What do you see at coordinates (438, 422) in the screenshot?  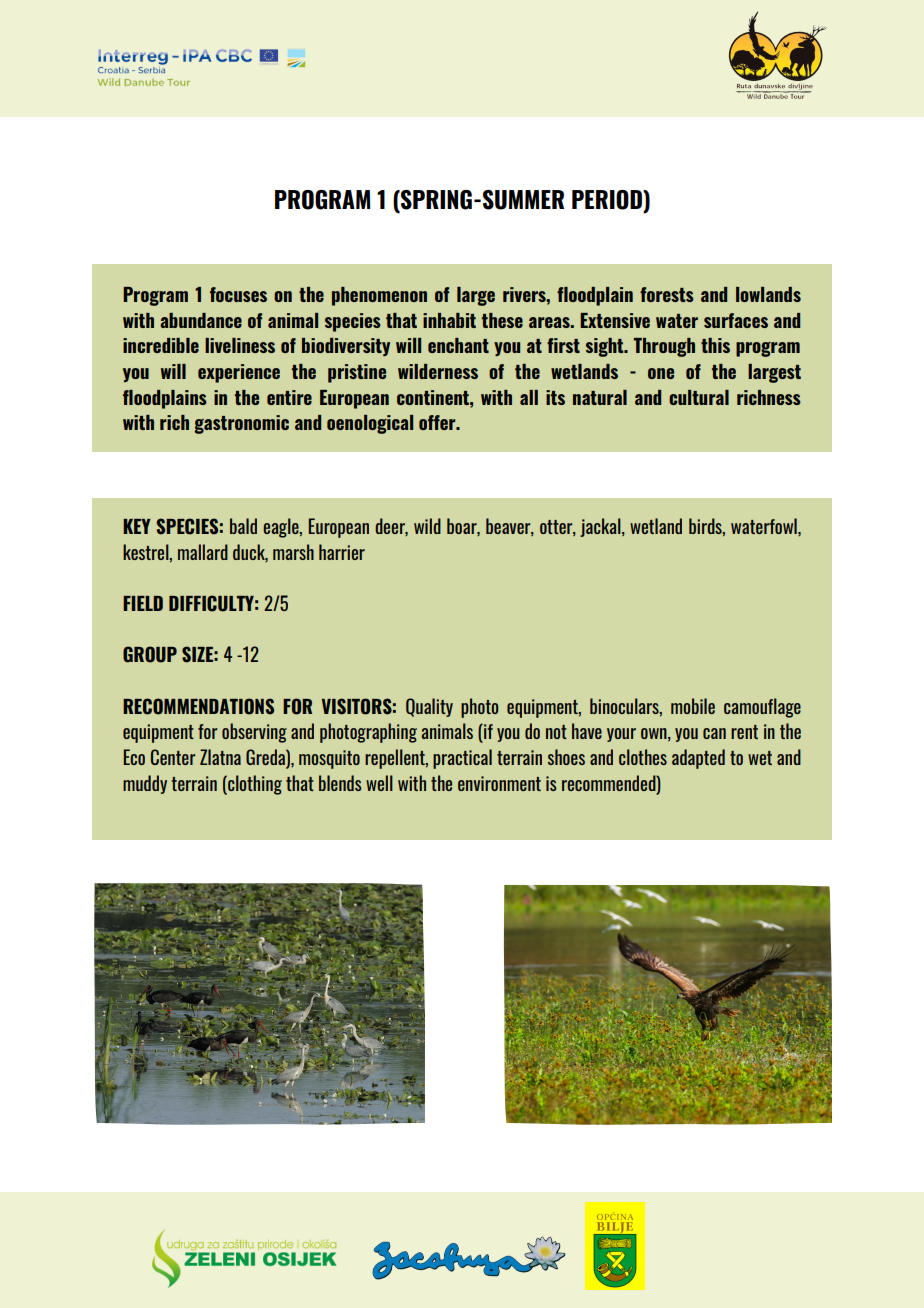 I see `offer` at bounding box center [438, 422].
